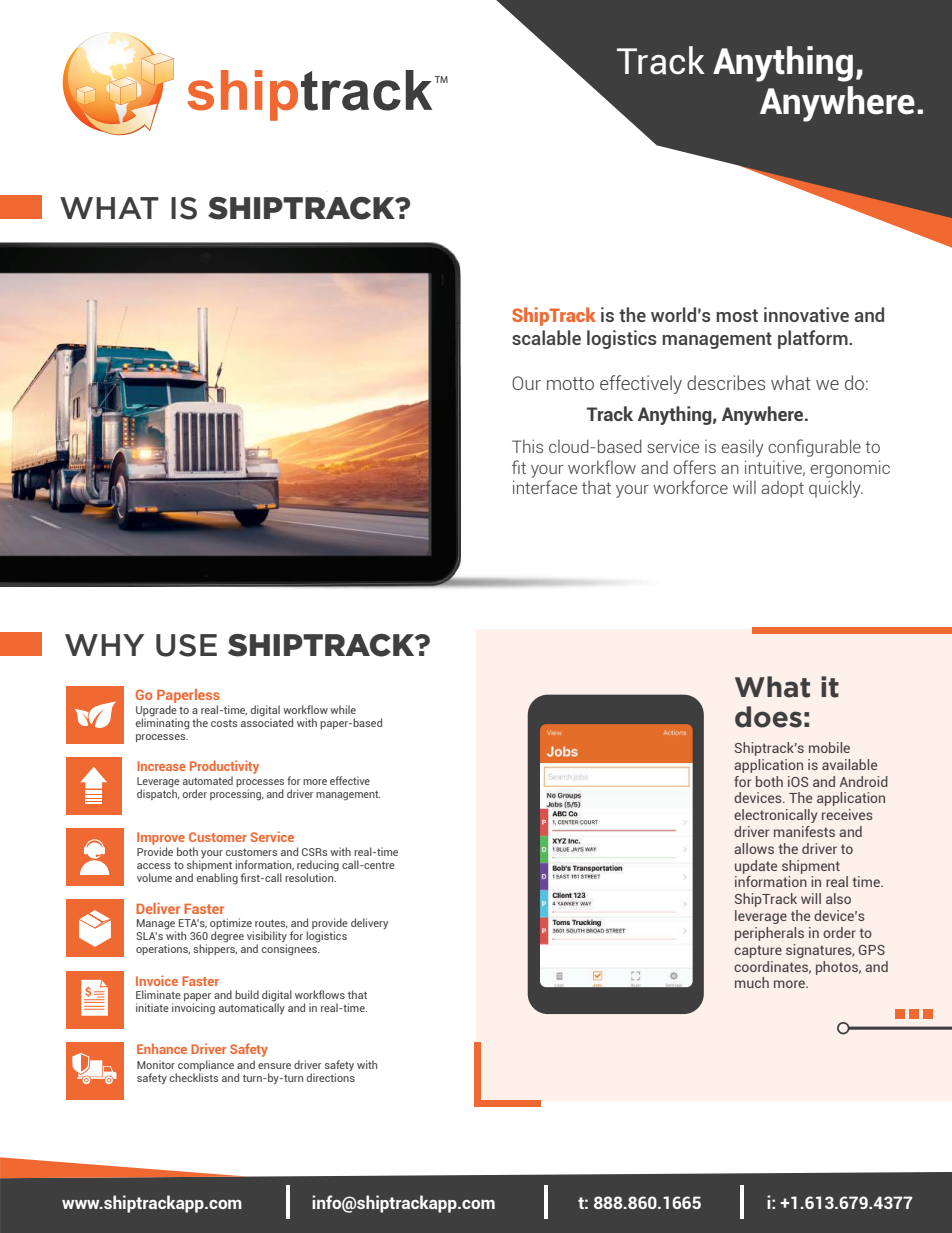 This screenshot has height=1233, width=952. I want to click on USE, so click(186, 645).
